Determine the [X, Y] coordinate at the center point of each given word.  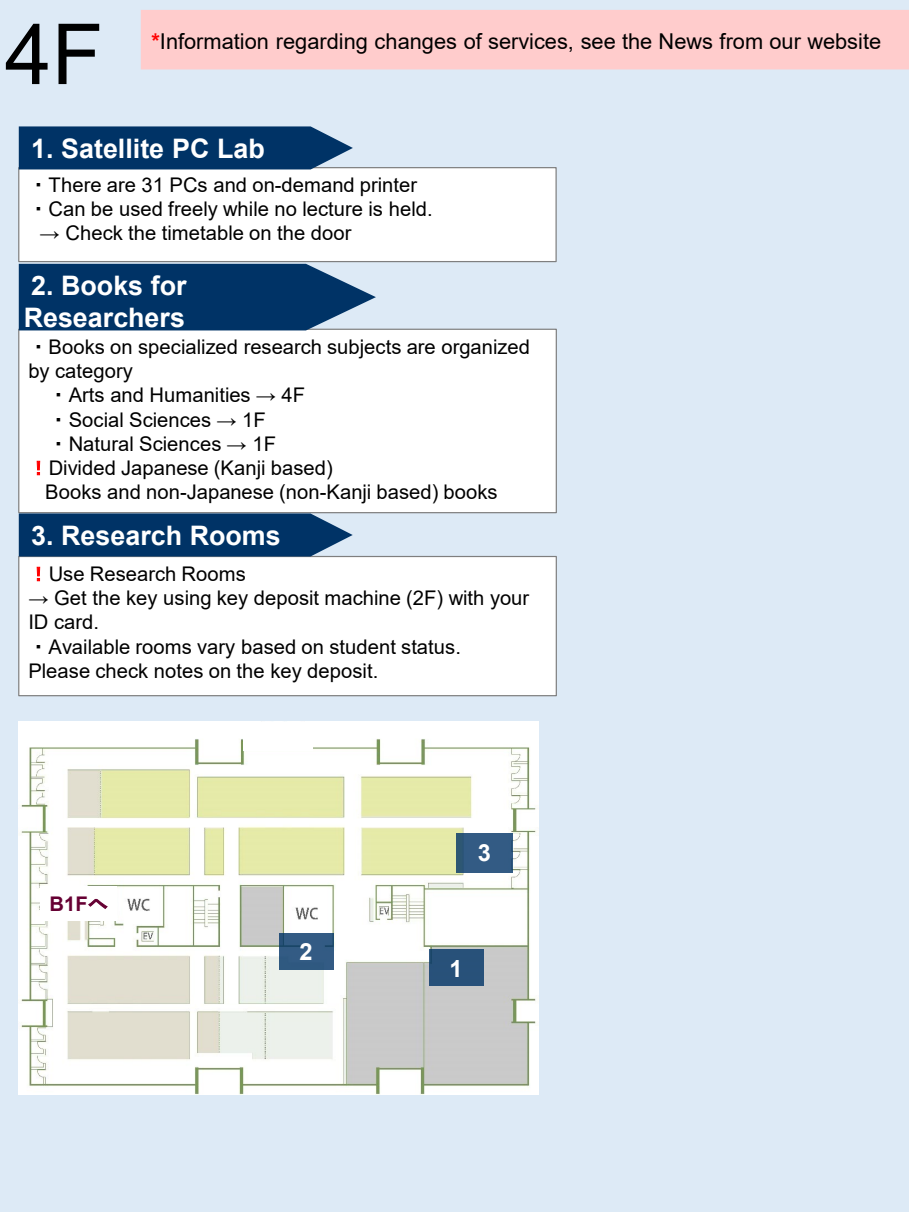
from [740, 41]
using [187, 600]
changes [415, 43]
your [509, 602]
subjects [364, 349]
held [408, 208]
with [465, 597]
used [141, 208]
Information [214, 41]
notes [179, 671]
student [363, 646]
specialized [187, 348]
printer [389, 186]
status [428, 647]
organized [485, 349]
